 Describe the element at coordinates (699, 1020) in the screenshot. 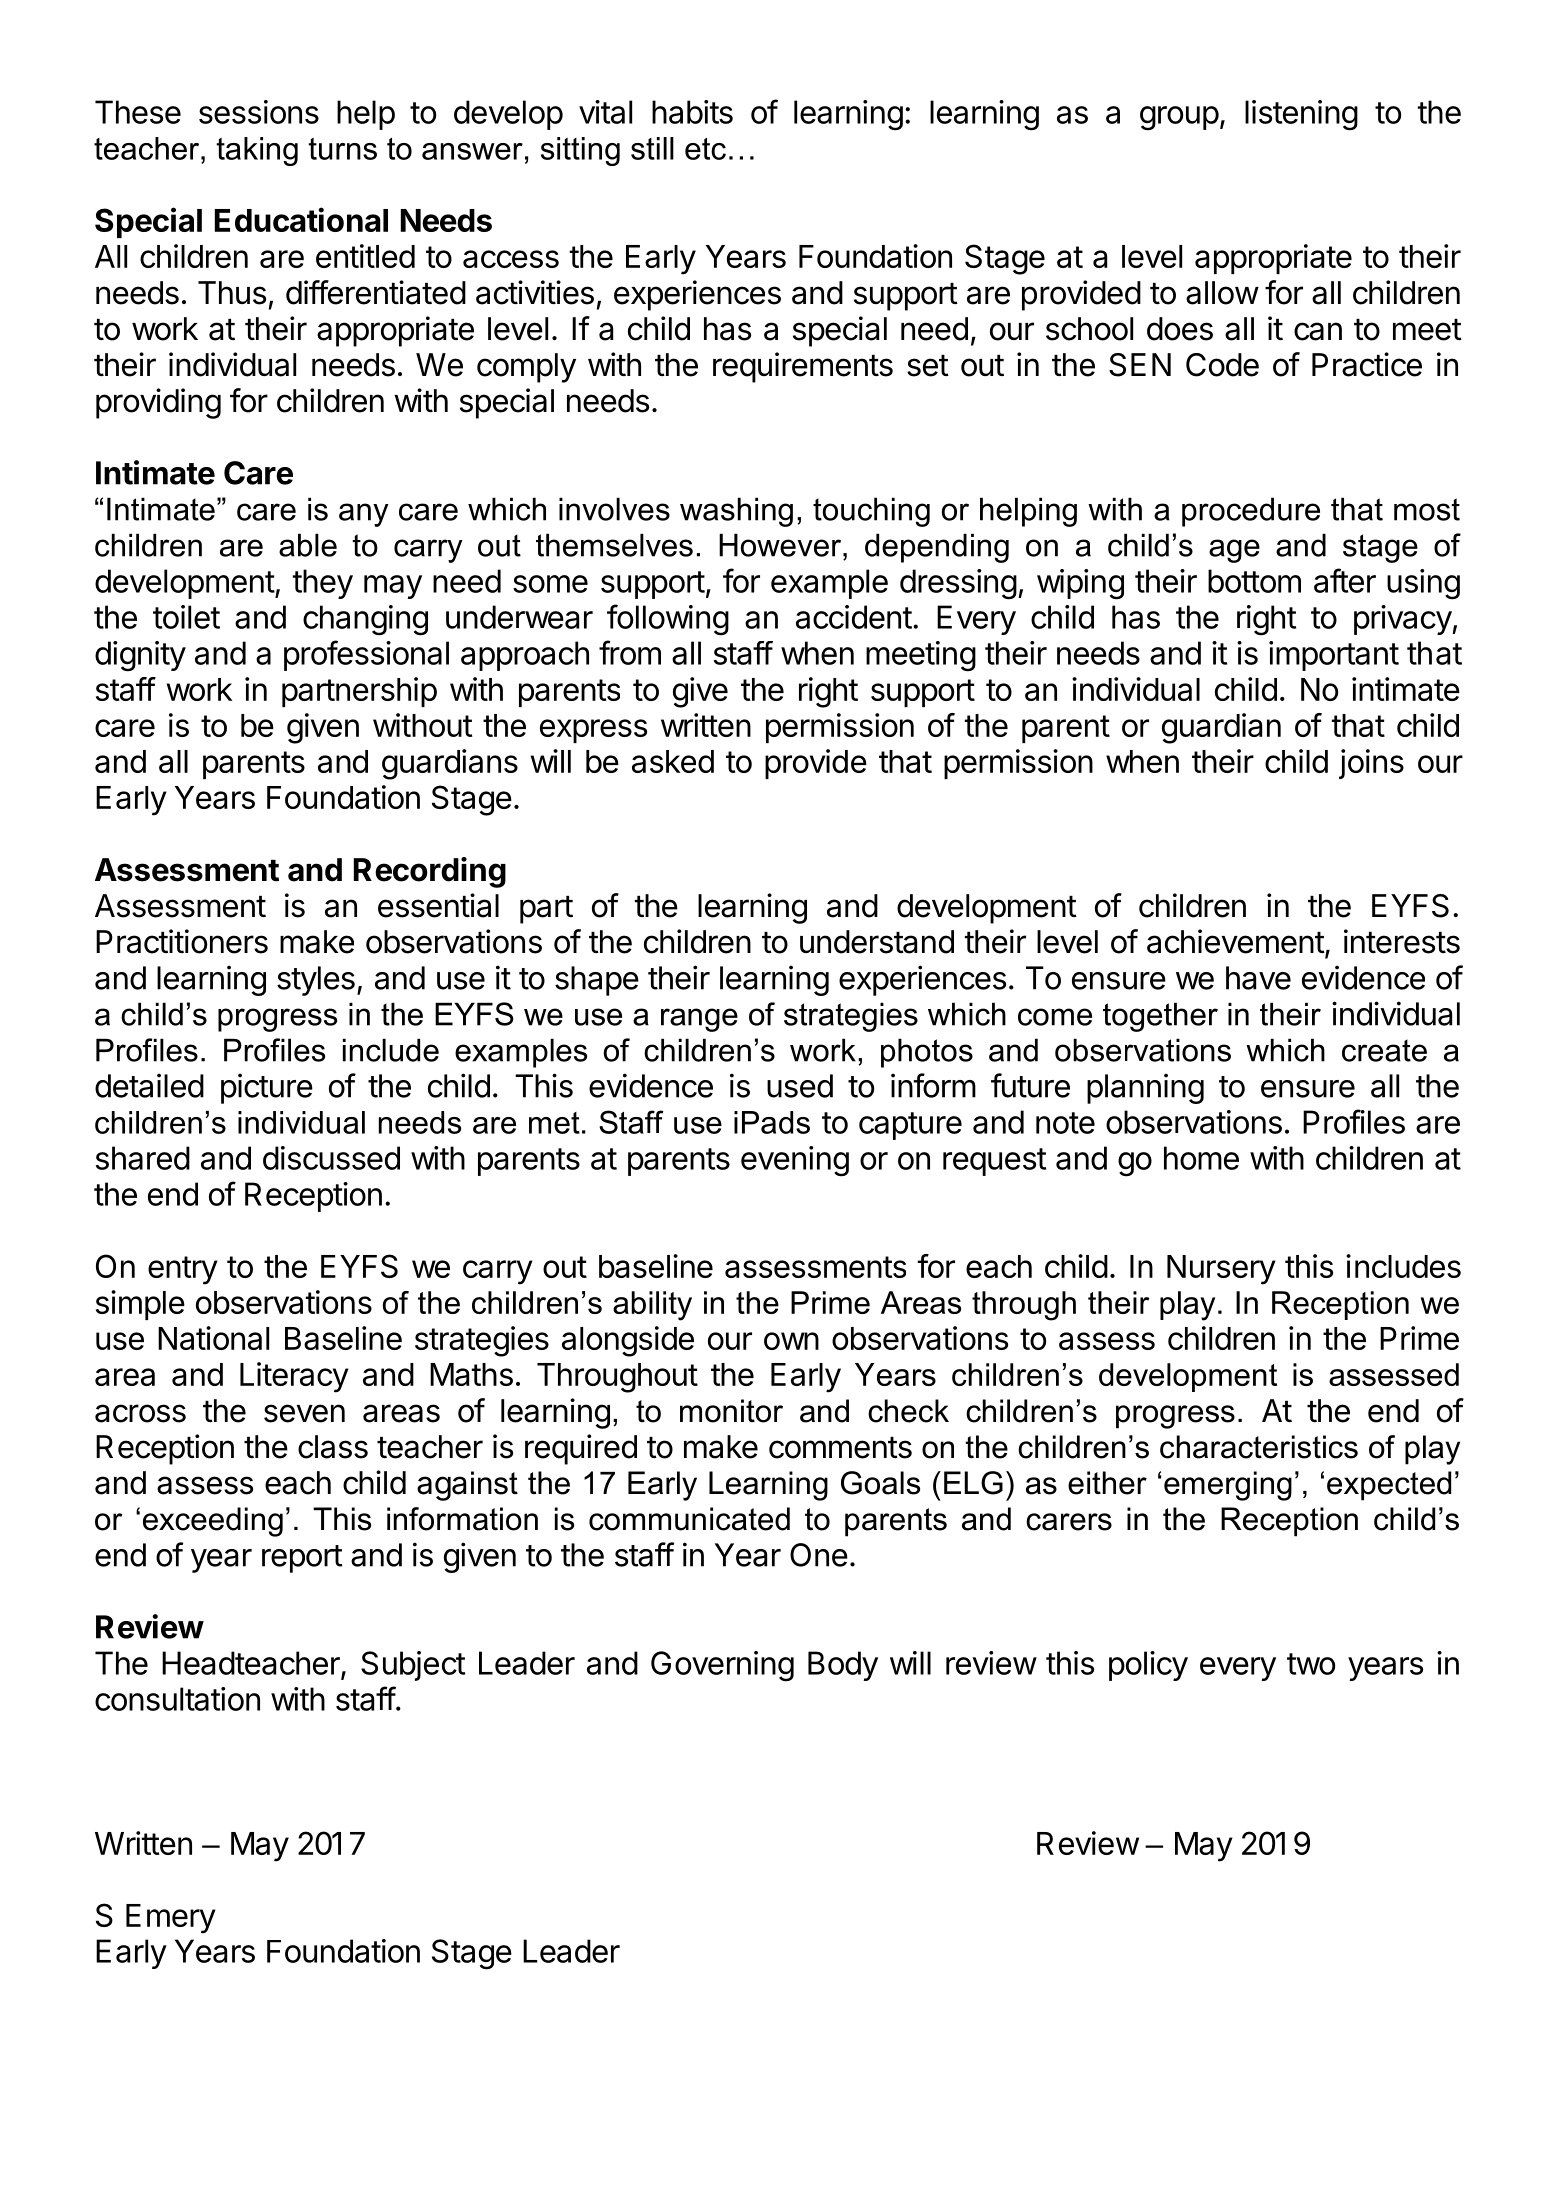

I see `range` at that location.
